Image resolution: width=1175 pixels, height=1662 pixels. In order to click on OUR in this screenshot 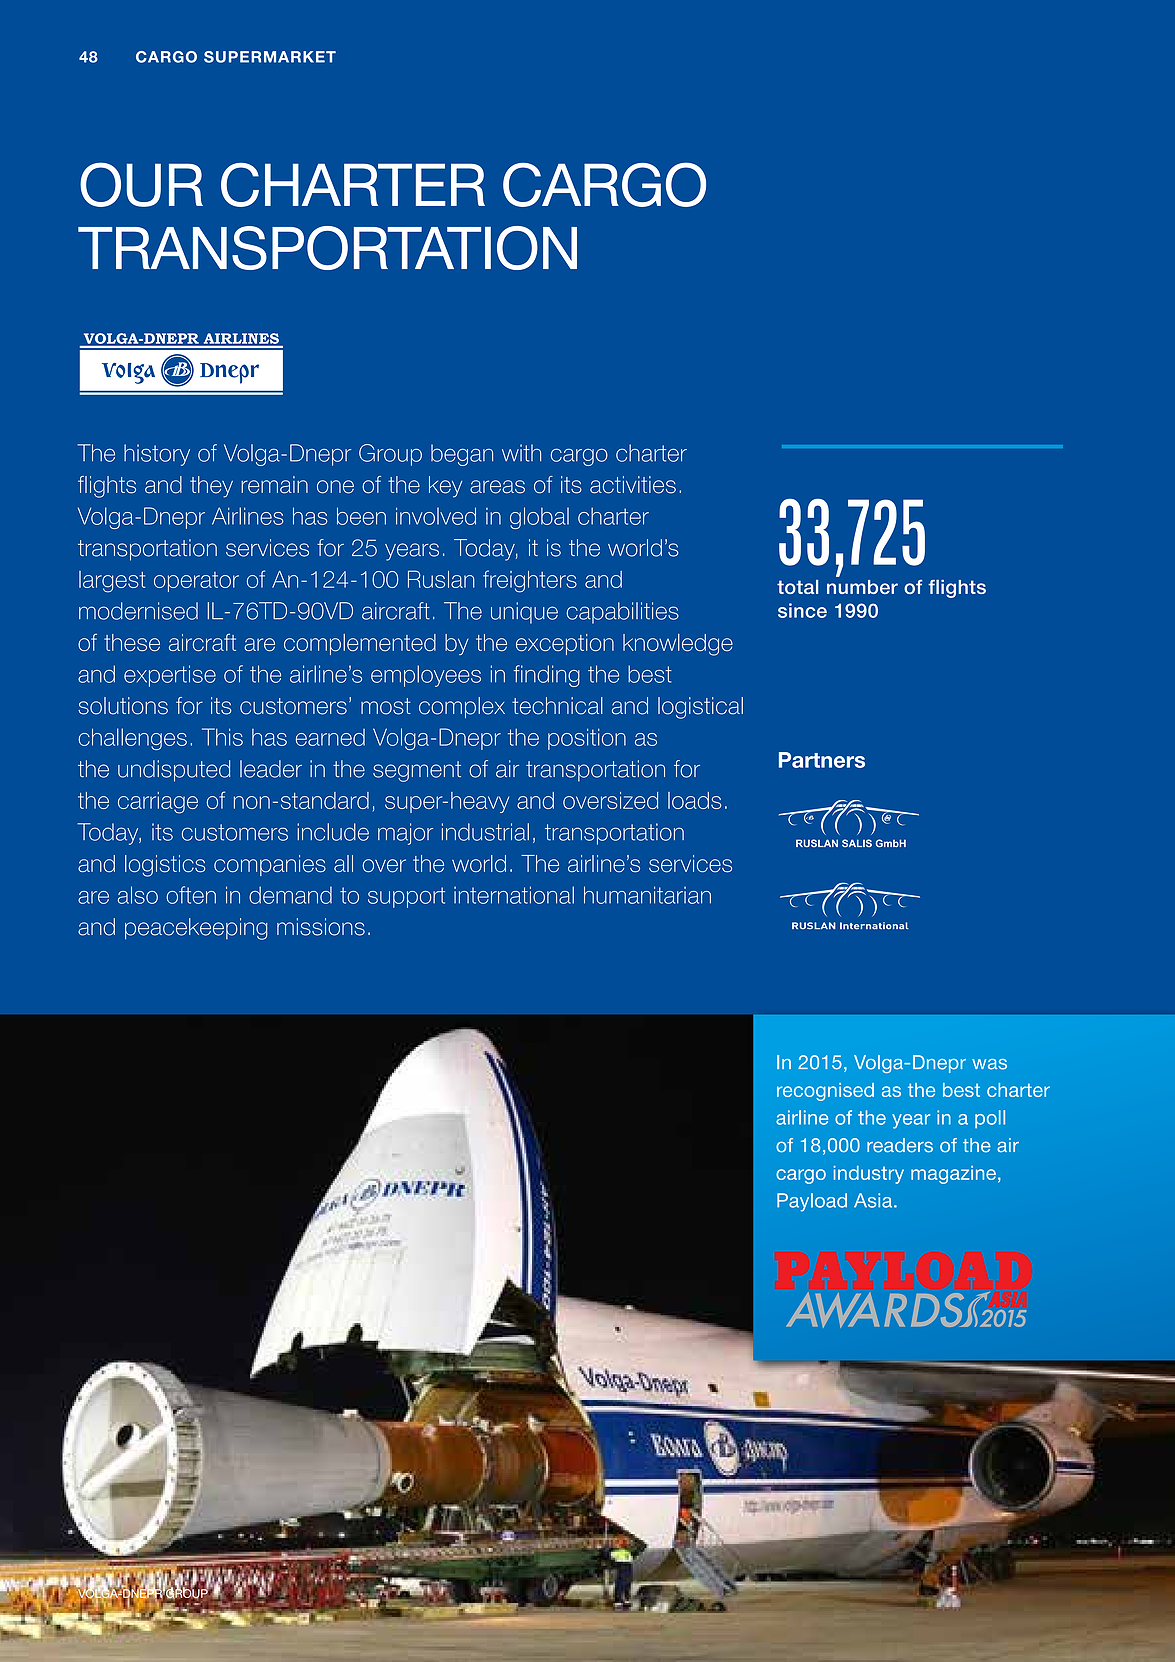, I will do `click(141, 184)`.
